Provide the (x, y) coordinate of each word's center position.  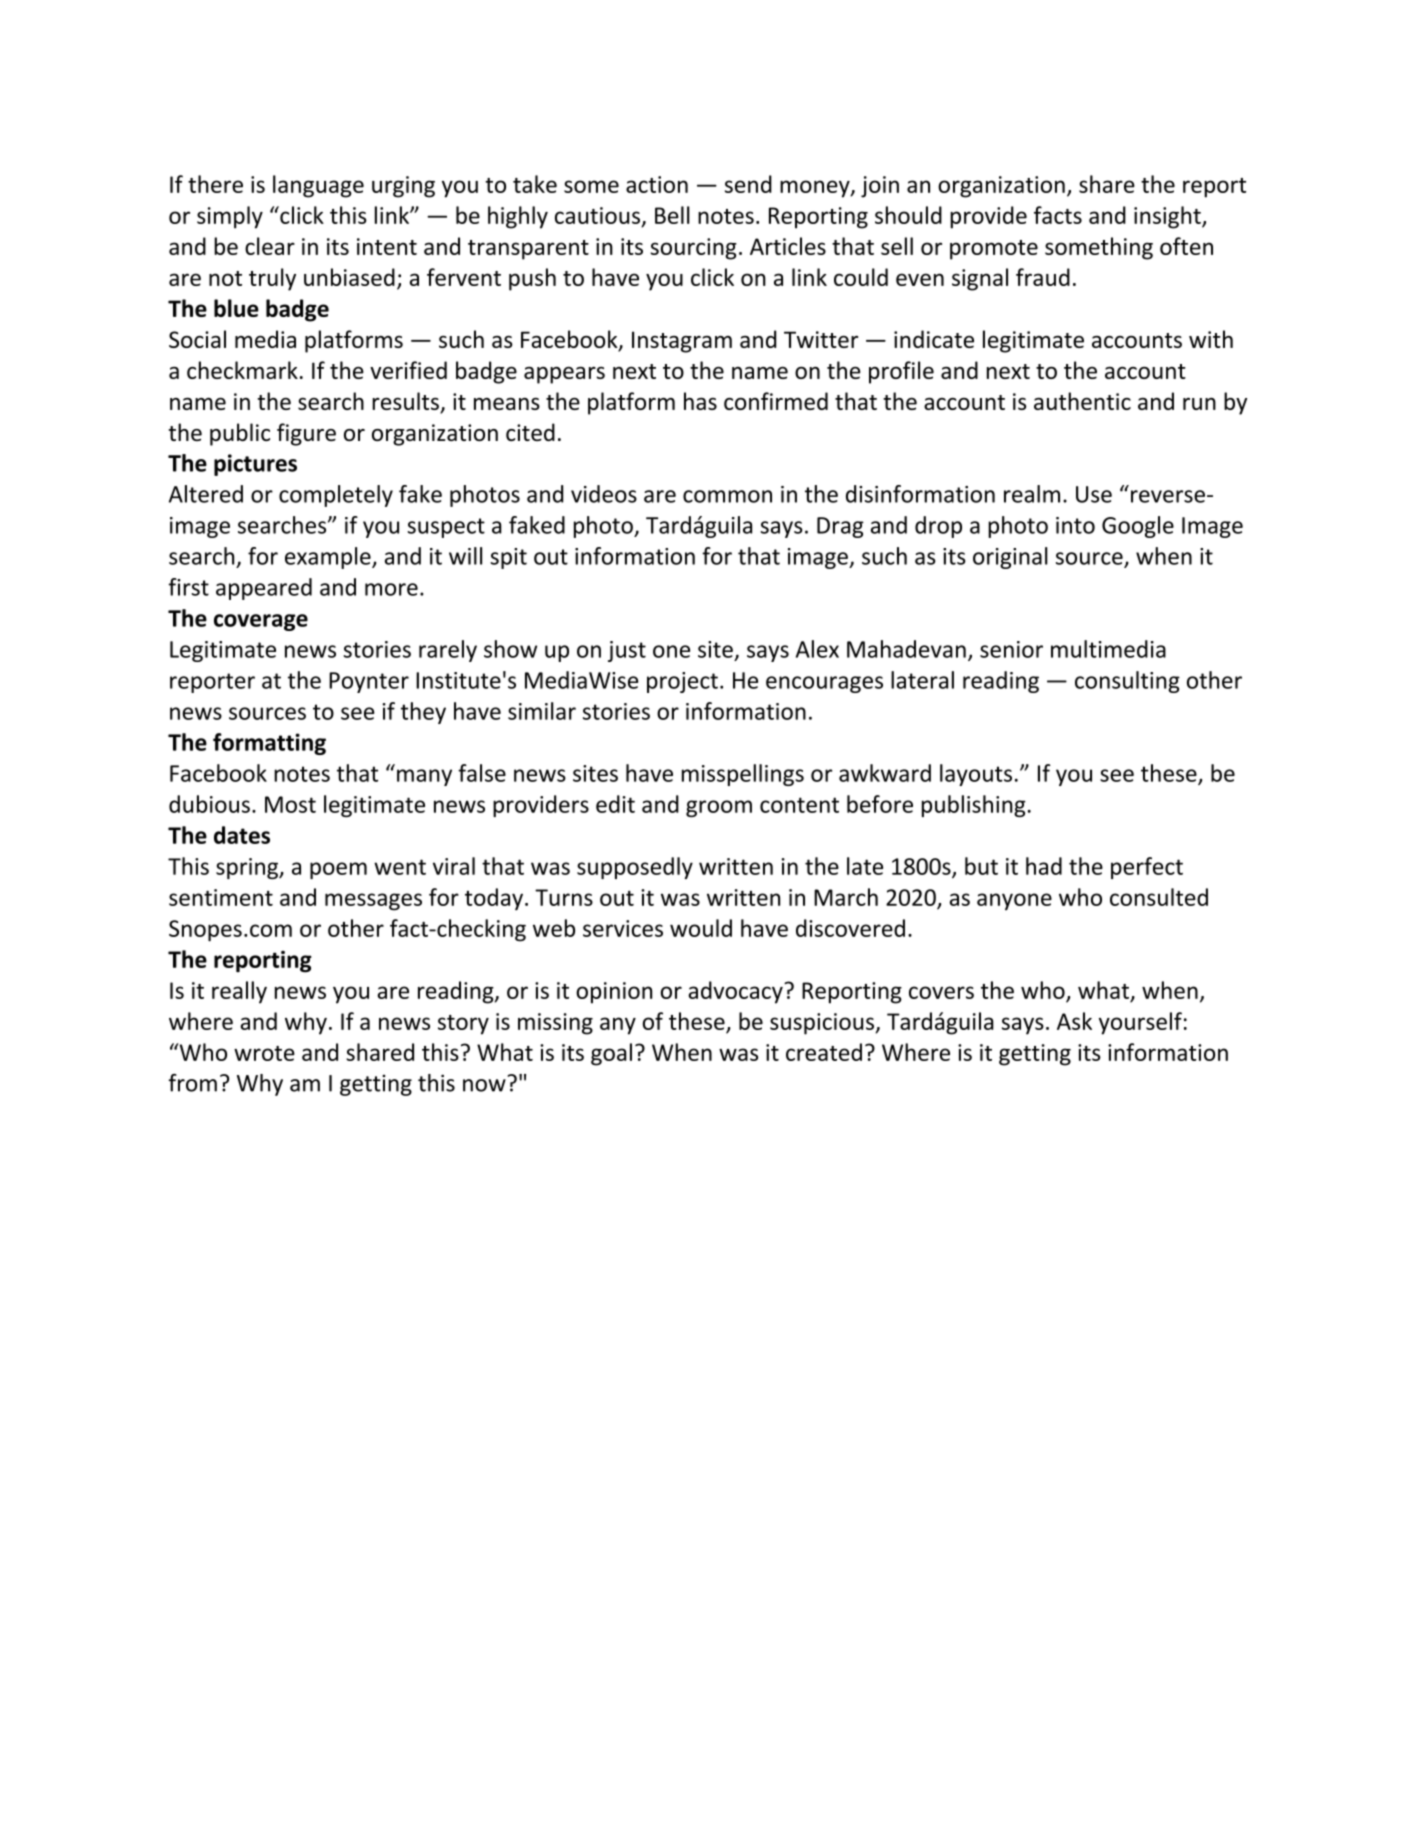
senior (1011, 649)
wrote (264, 1053)
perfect (1147, 868)
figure (306, 434)
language (318, 186)
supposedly (635, 868)
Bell (672, 215)
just (627, 651)
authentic (1082, 401)
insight (1168, 217)
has (700, 401)
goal (611, 1054)
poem (338, 870)
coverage (261, 622)
